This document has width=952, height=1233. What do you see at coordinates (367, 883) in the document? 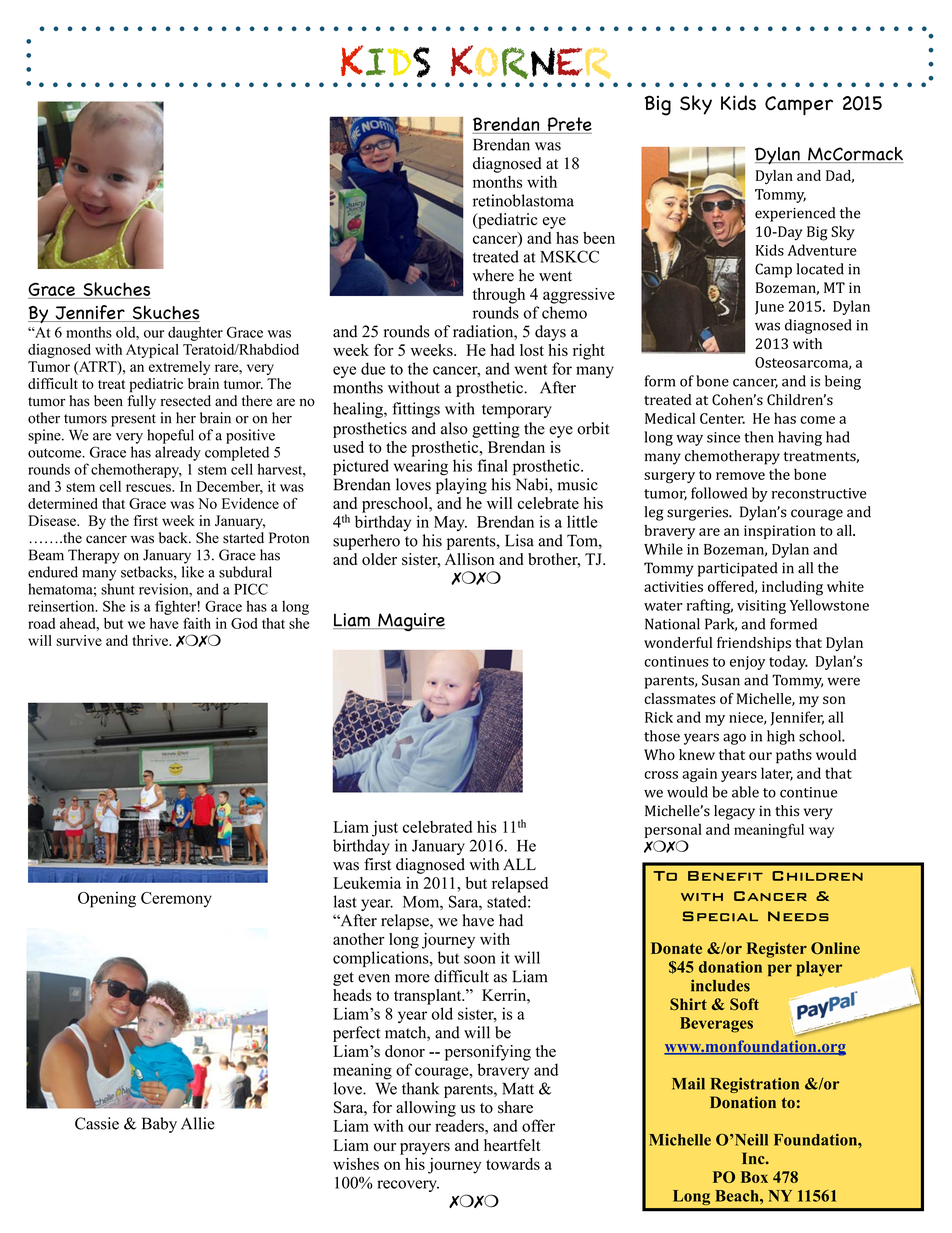
I see `Leukemia` at bounding box center [367, 883].
